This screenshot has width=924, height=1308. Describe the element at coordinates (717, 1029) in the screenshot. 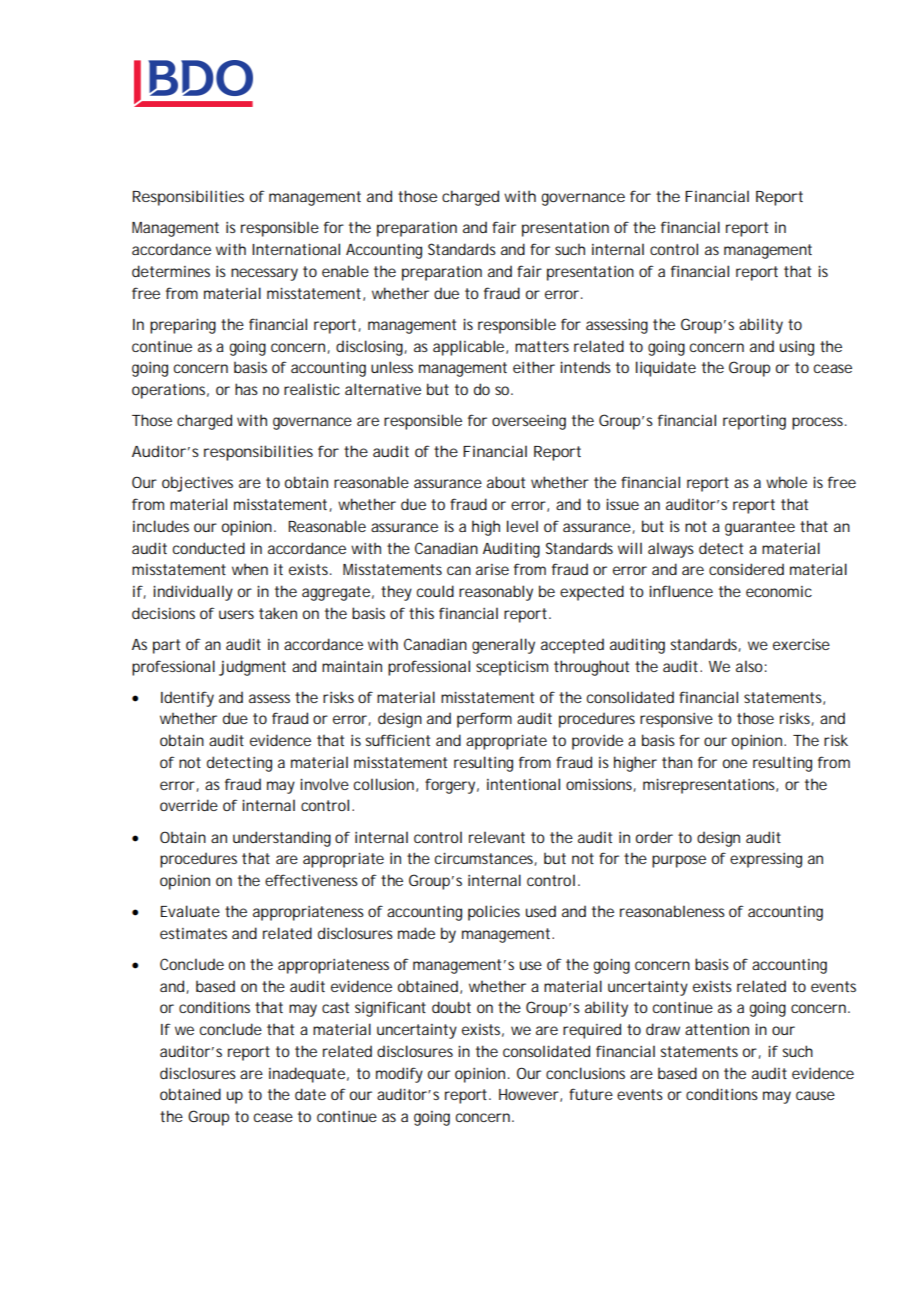

I see `attention` at that location.
